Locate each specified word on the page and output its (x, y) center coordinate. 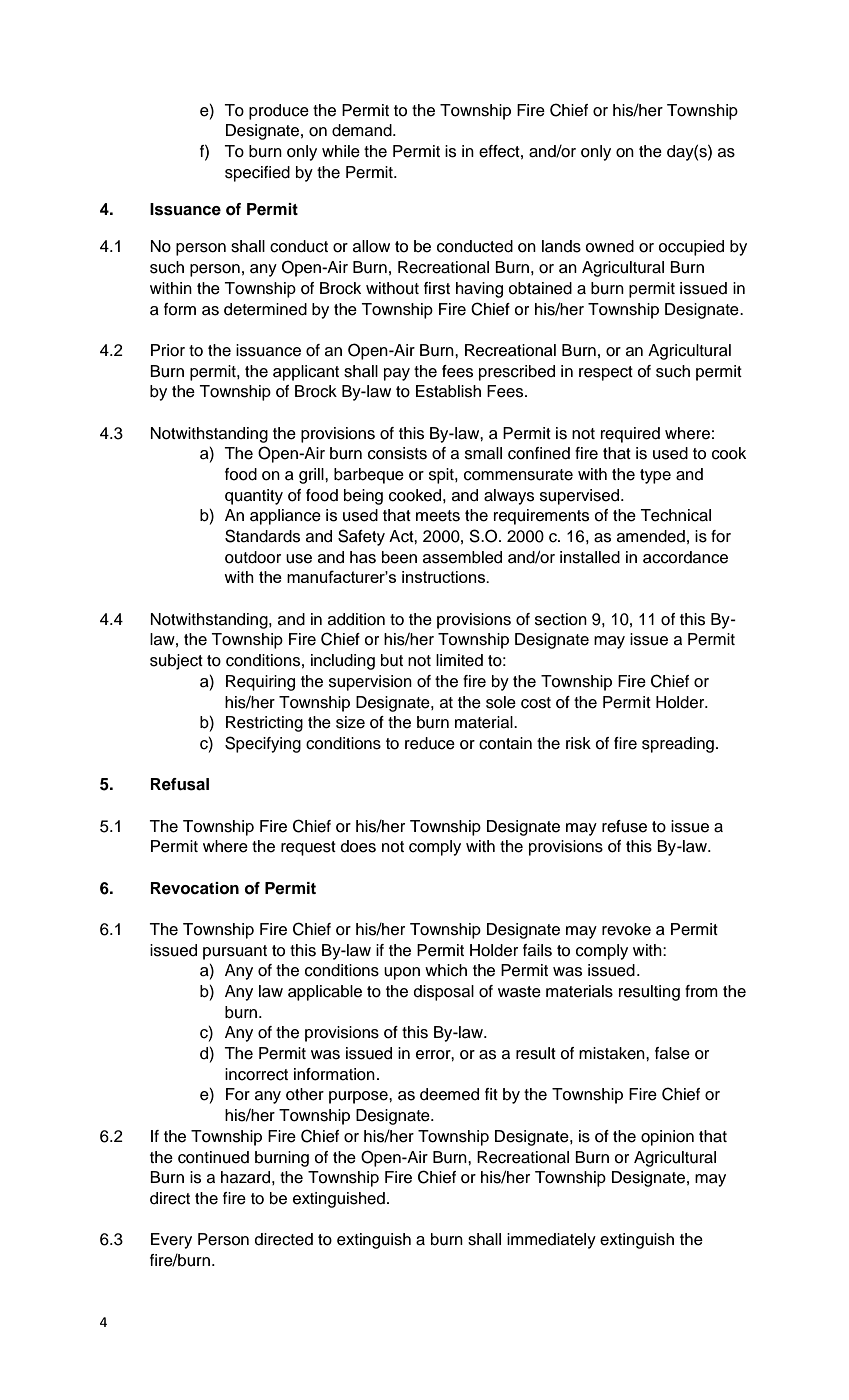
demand (363, 130)
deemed (449, 1094)
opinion (667, 1138)
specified (257, 174)
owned (609, 246)
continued (213, 1157)
